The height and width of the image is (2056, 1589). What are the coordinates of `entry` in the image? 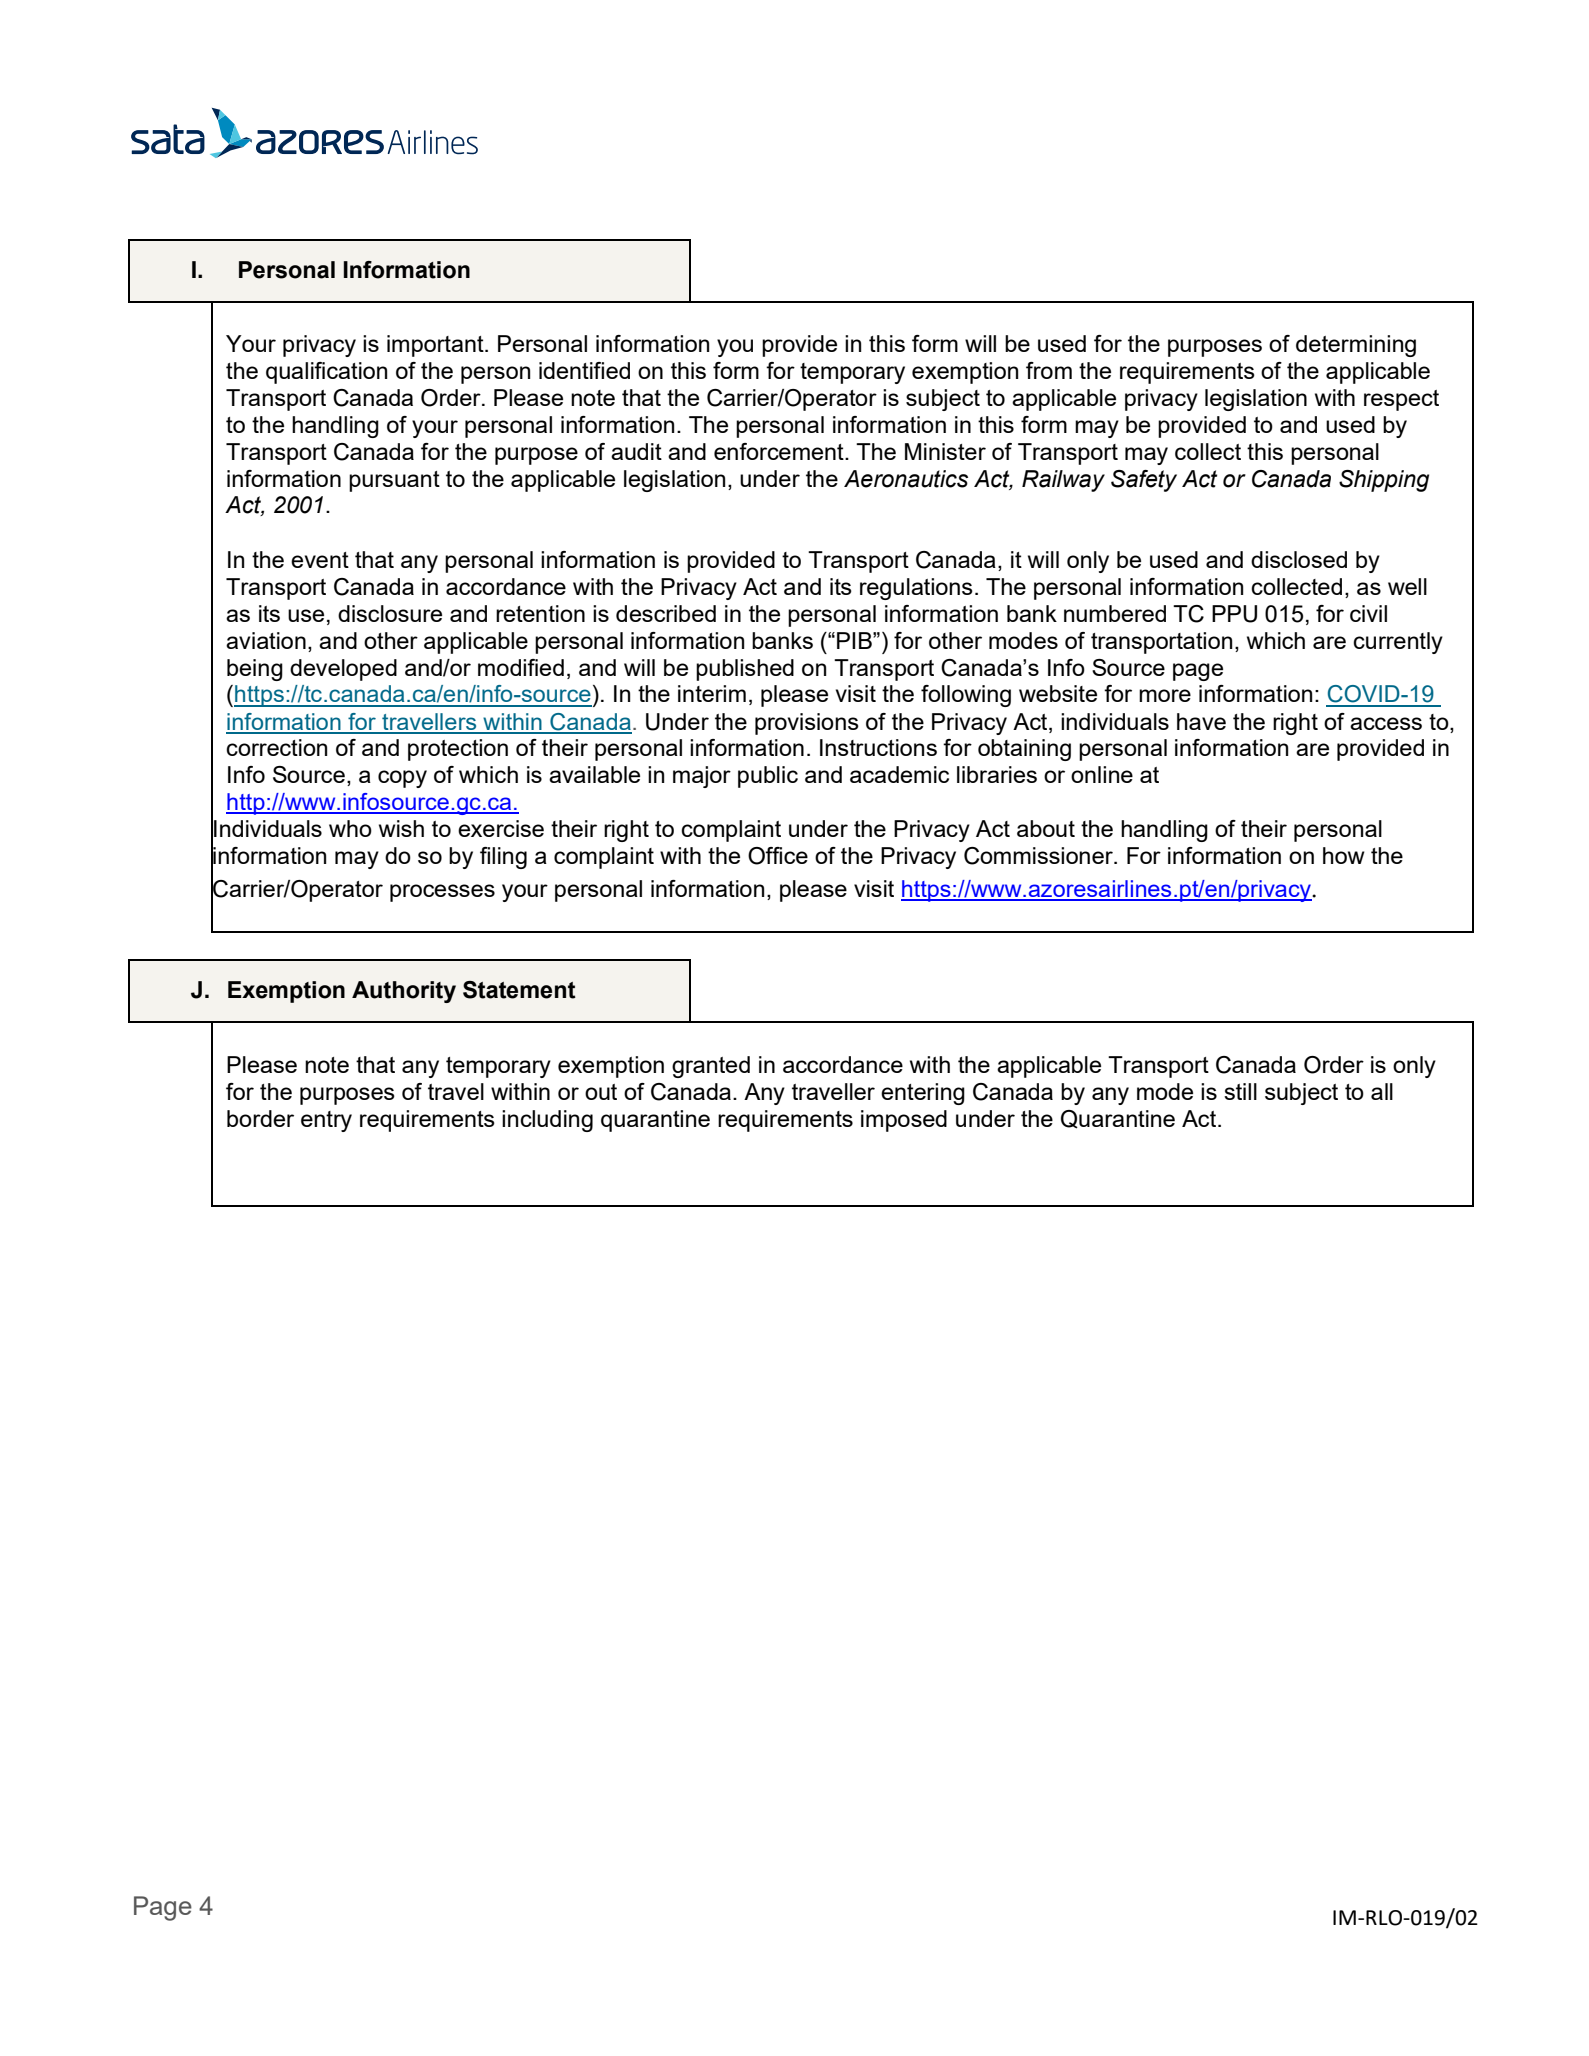 It's located at (326, 1121).
